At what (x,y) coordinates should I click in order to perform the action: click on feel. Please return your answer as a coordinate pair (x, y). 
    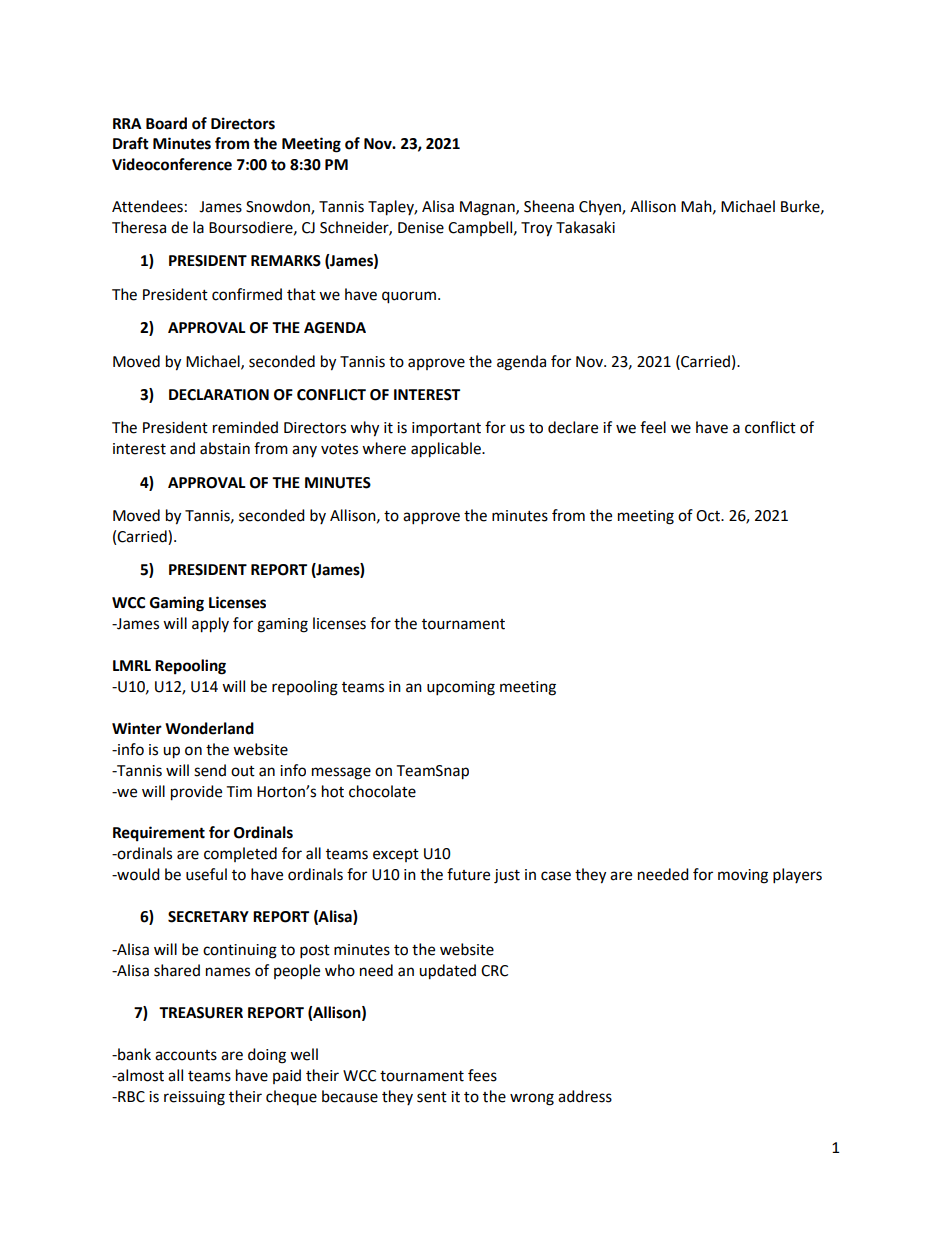
    Looking at the image, I should click on (653, 427).
